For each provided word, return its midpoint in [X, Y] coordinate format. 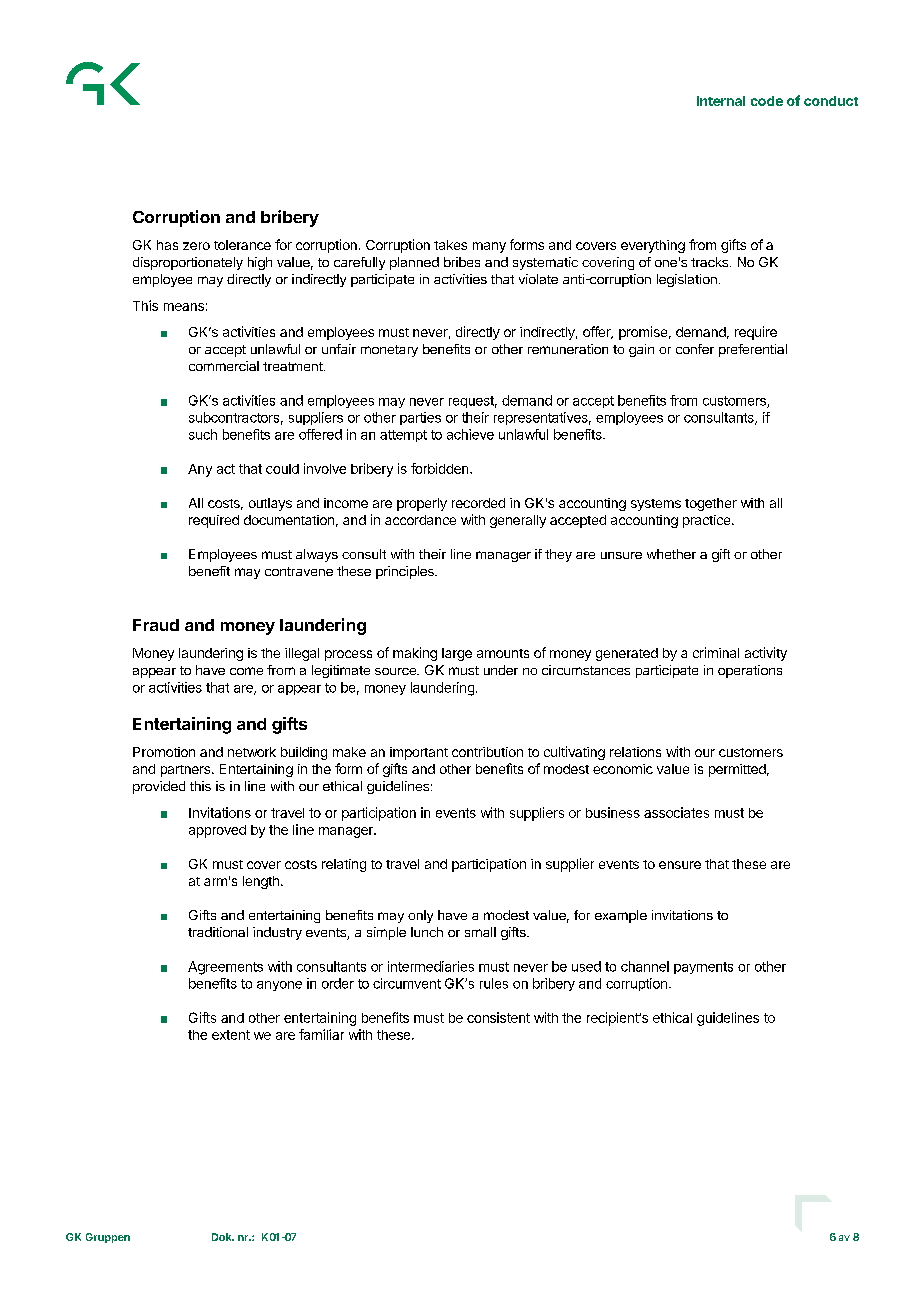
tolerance [242, 245]
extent [231, 1035]
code [767, 101]
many [489, 247]
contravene [299, 571]
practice [708, 521]
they [558, 555]
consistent [498, 1017]
